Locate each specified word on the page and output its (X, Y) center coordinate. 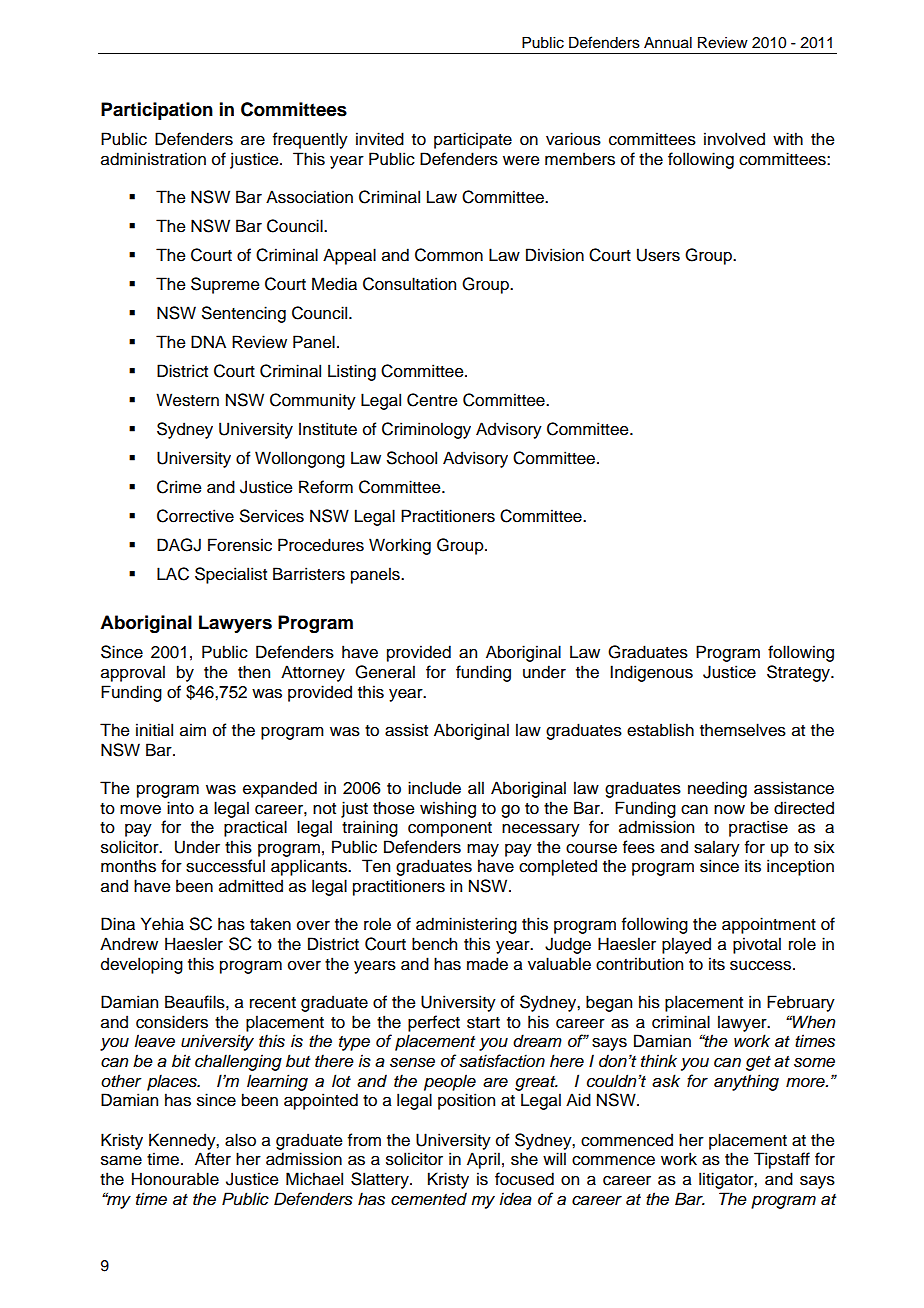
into (180, 808)
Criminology (426, 430)
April (483, 1160)
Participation (157, 111)
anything (746, 1082)
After (213, 1159)
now (729, 810)
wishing (448, 809)
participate (473, 140)
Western (187, 400)
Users (658, 255)
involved (734, 139)
